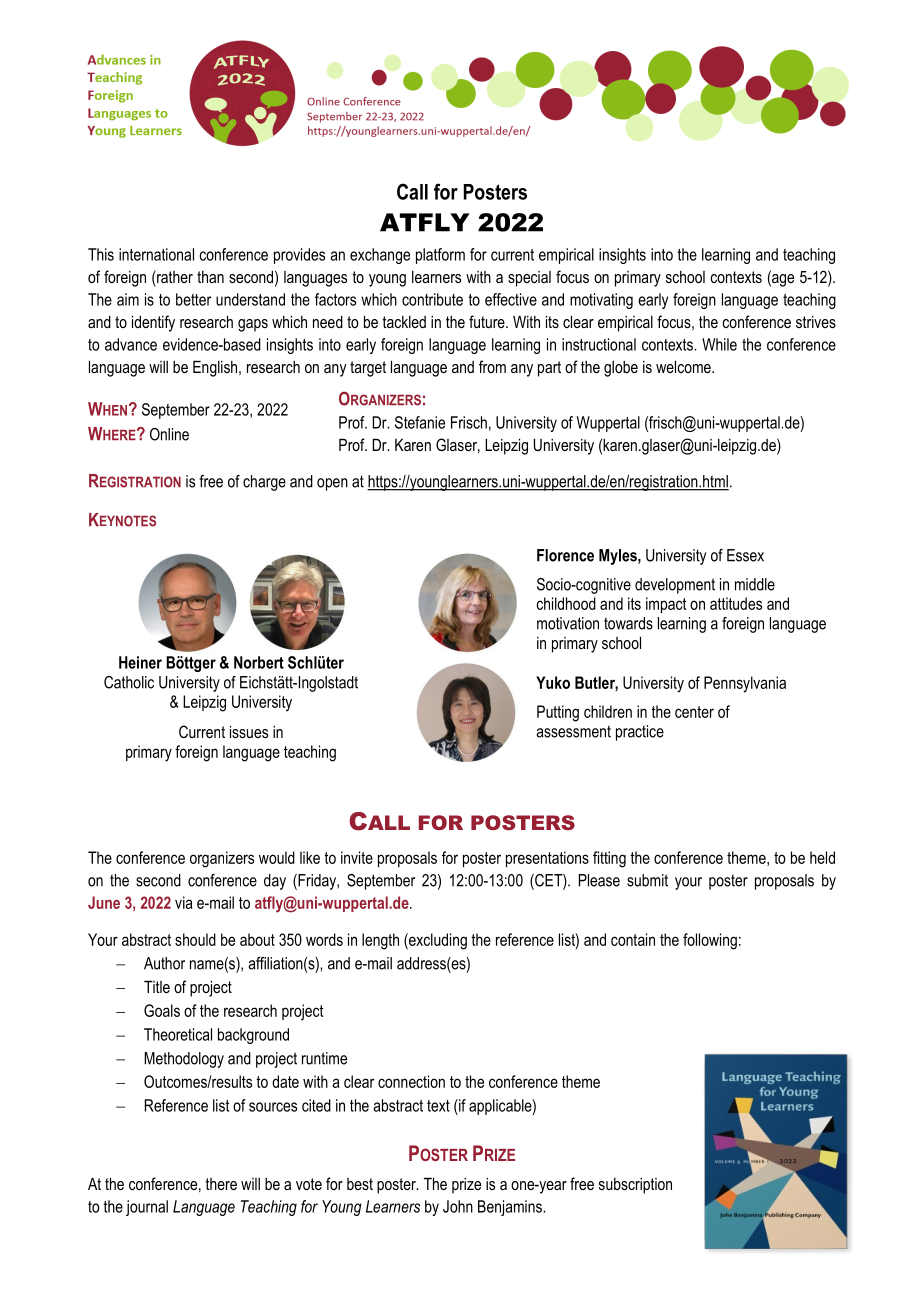  I want to click on childhood, so click(566, 603).
